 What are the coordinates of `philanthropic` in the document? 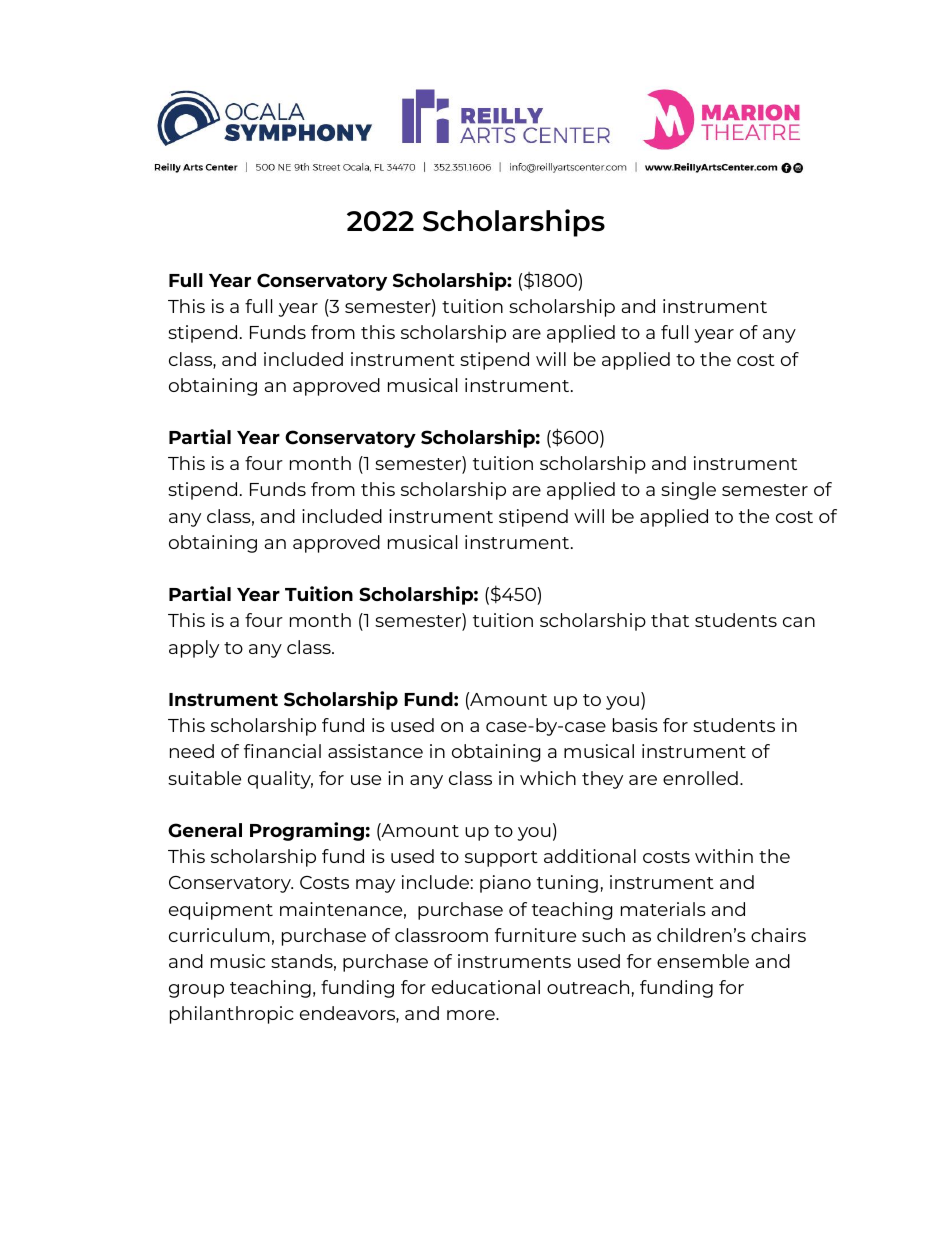 It's located at (232, 1015).
